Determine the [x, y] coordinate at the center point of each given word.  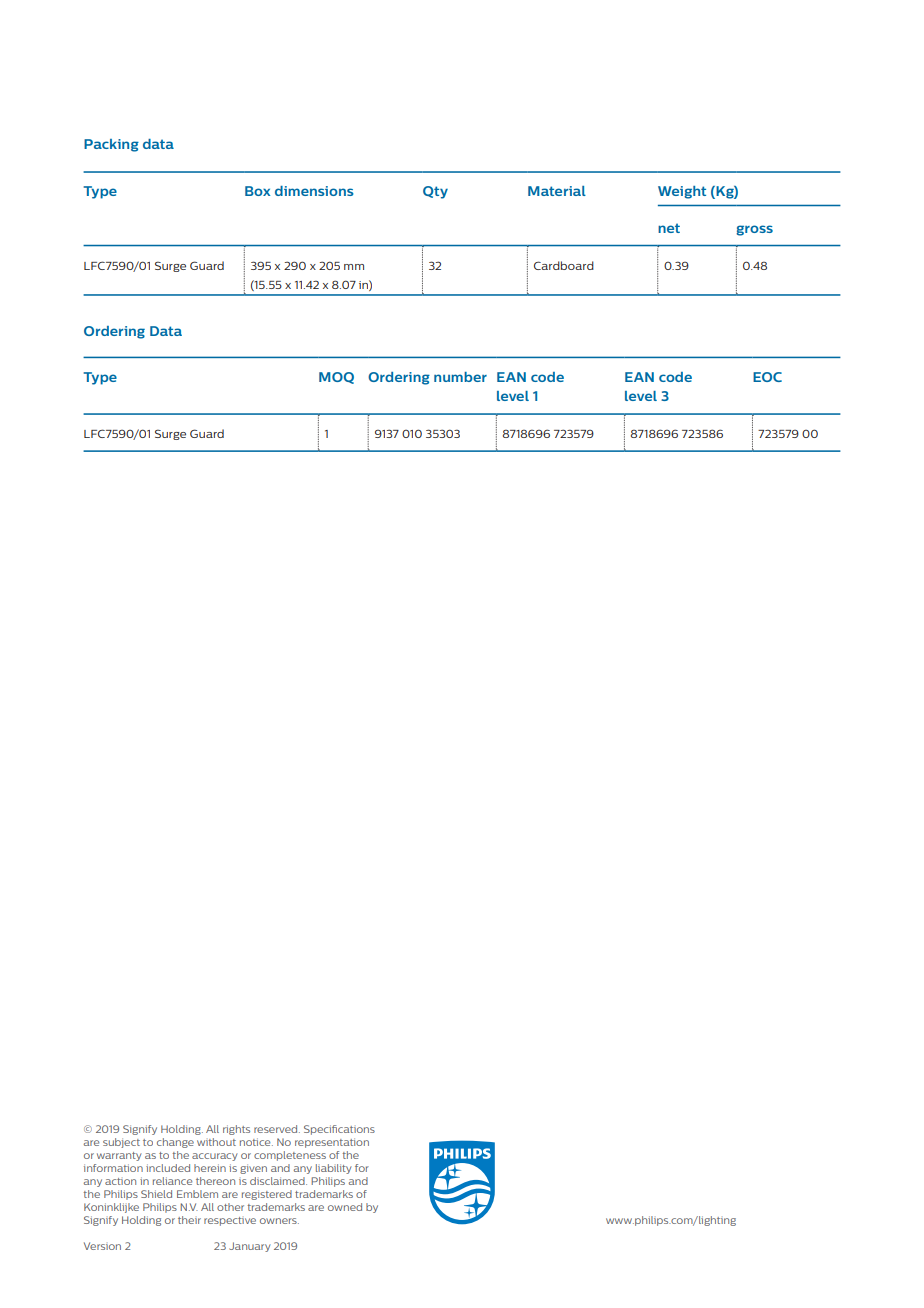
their [189, 1220]
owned [345, 1207]
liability [334, 1169]
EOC [767, 377]
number [460, 377]
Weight [682, 192]
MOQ [336, 378]
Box [257, 191]
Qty [435, 192]
